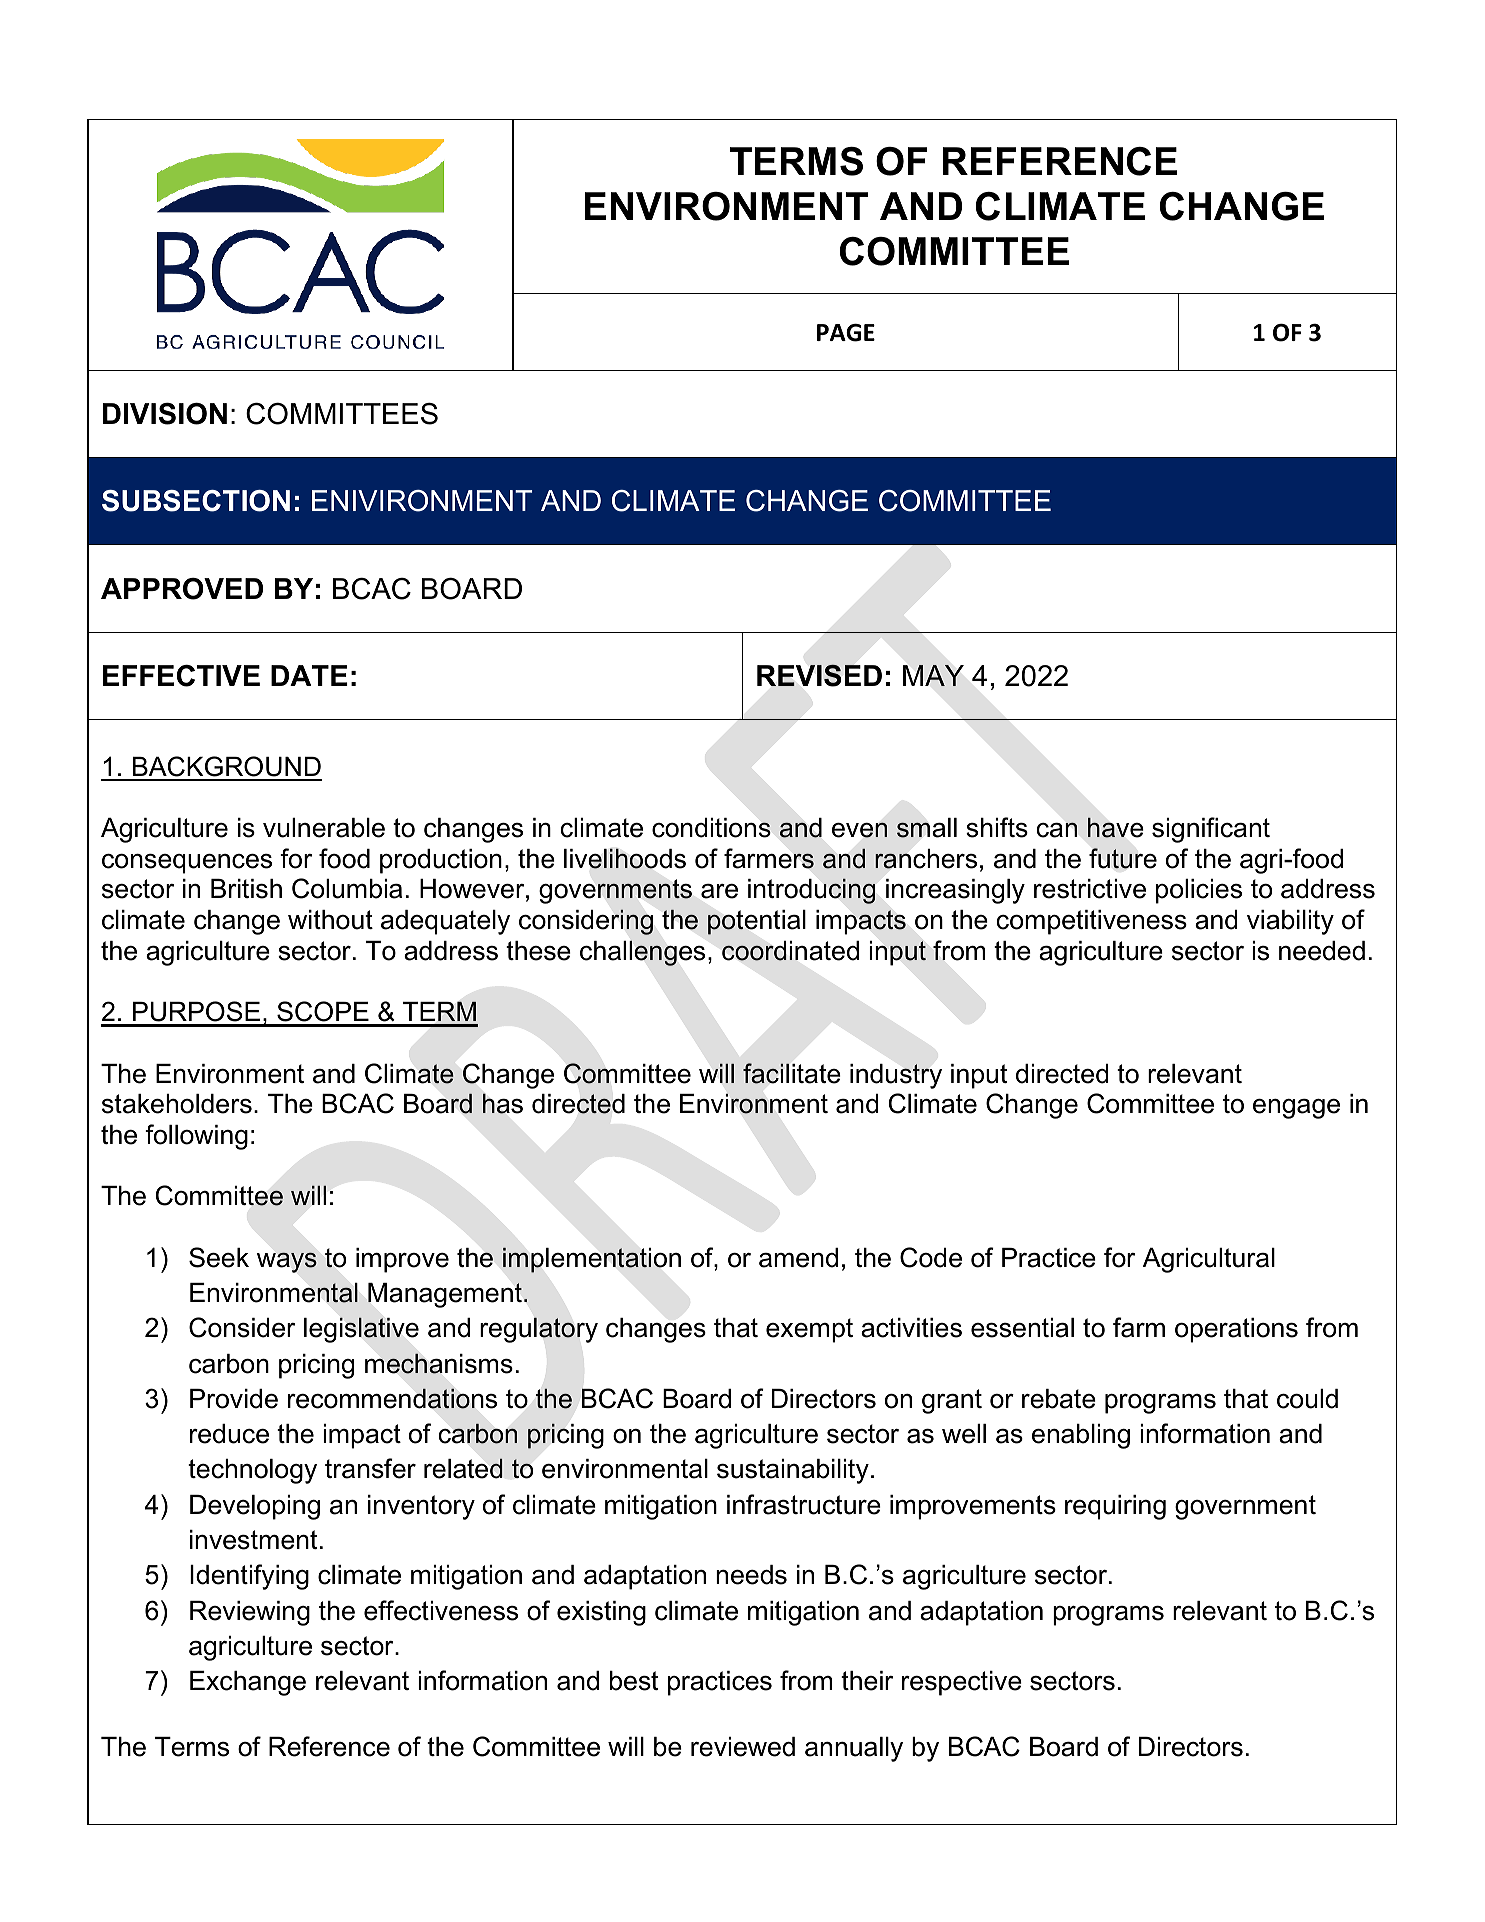 The height and width of the screenshot is (1922, 1485). What do you see at coordinates (933, 675) in the screenshot?
I see `MAY` at bounding box center [933, 675].
